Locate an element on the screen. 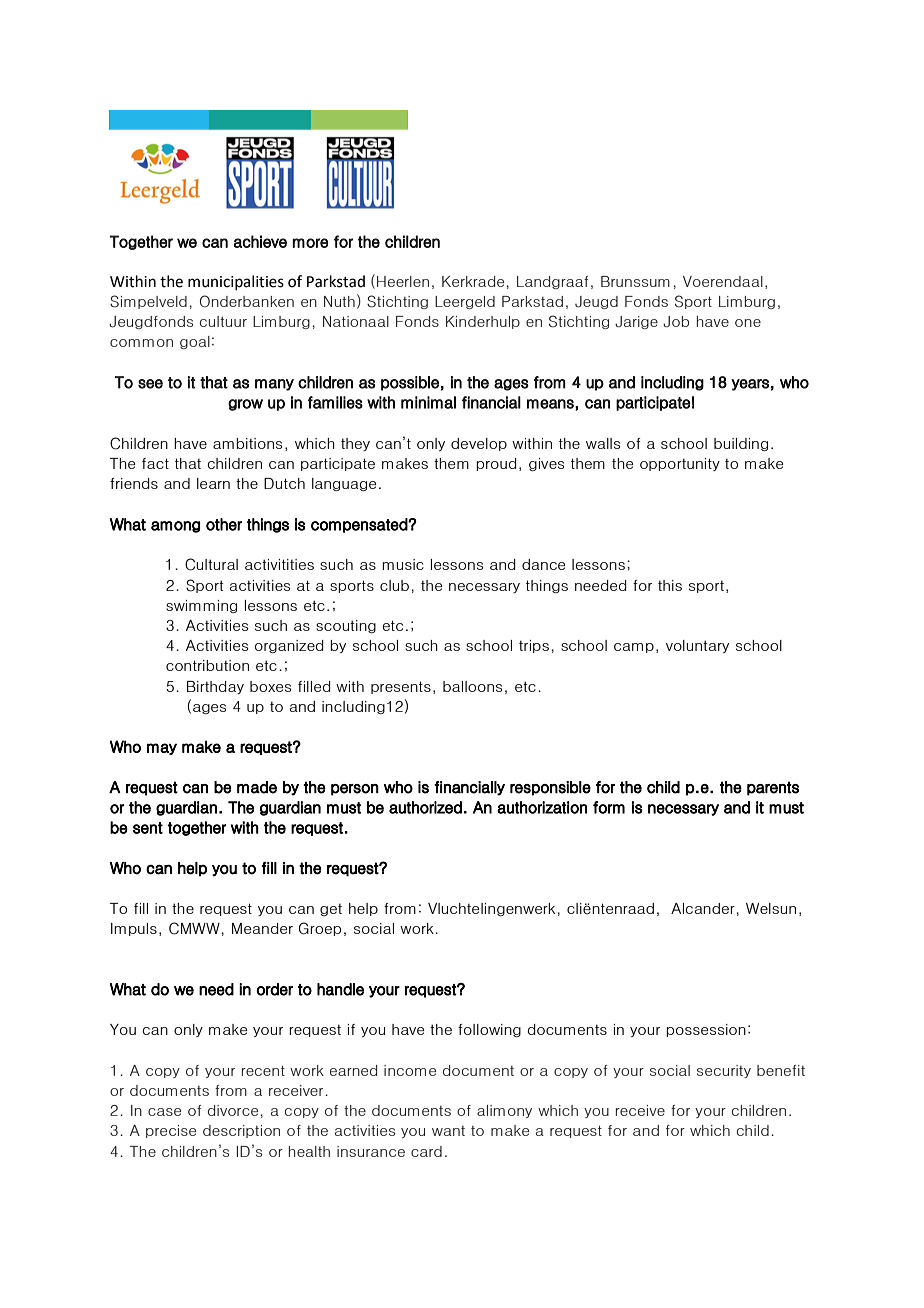 The height and width of the screenshot is (1308, 924). authorized is located at coordinates (425, 807).
